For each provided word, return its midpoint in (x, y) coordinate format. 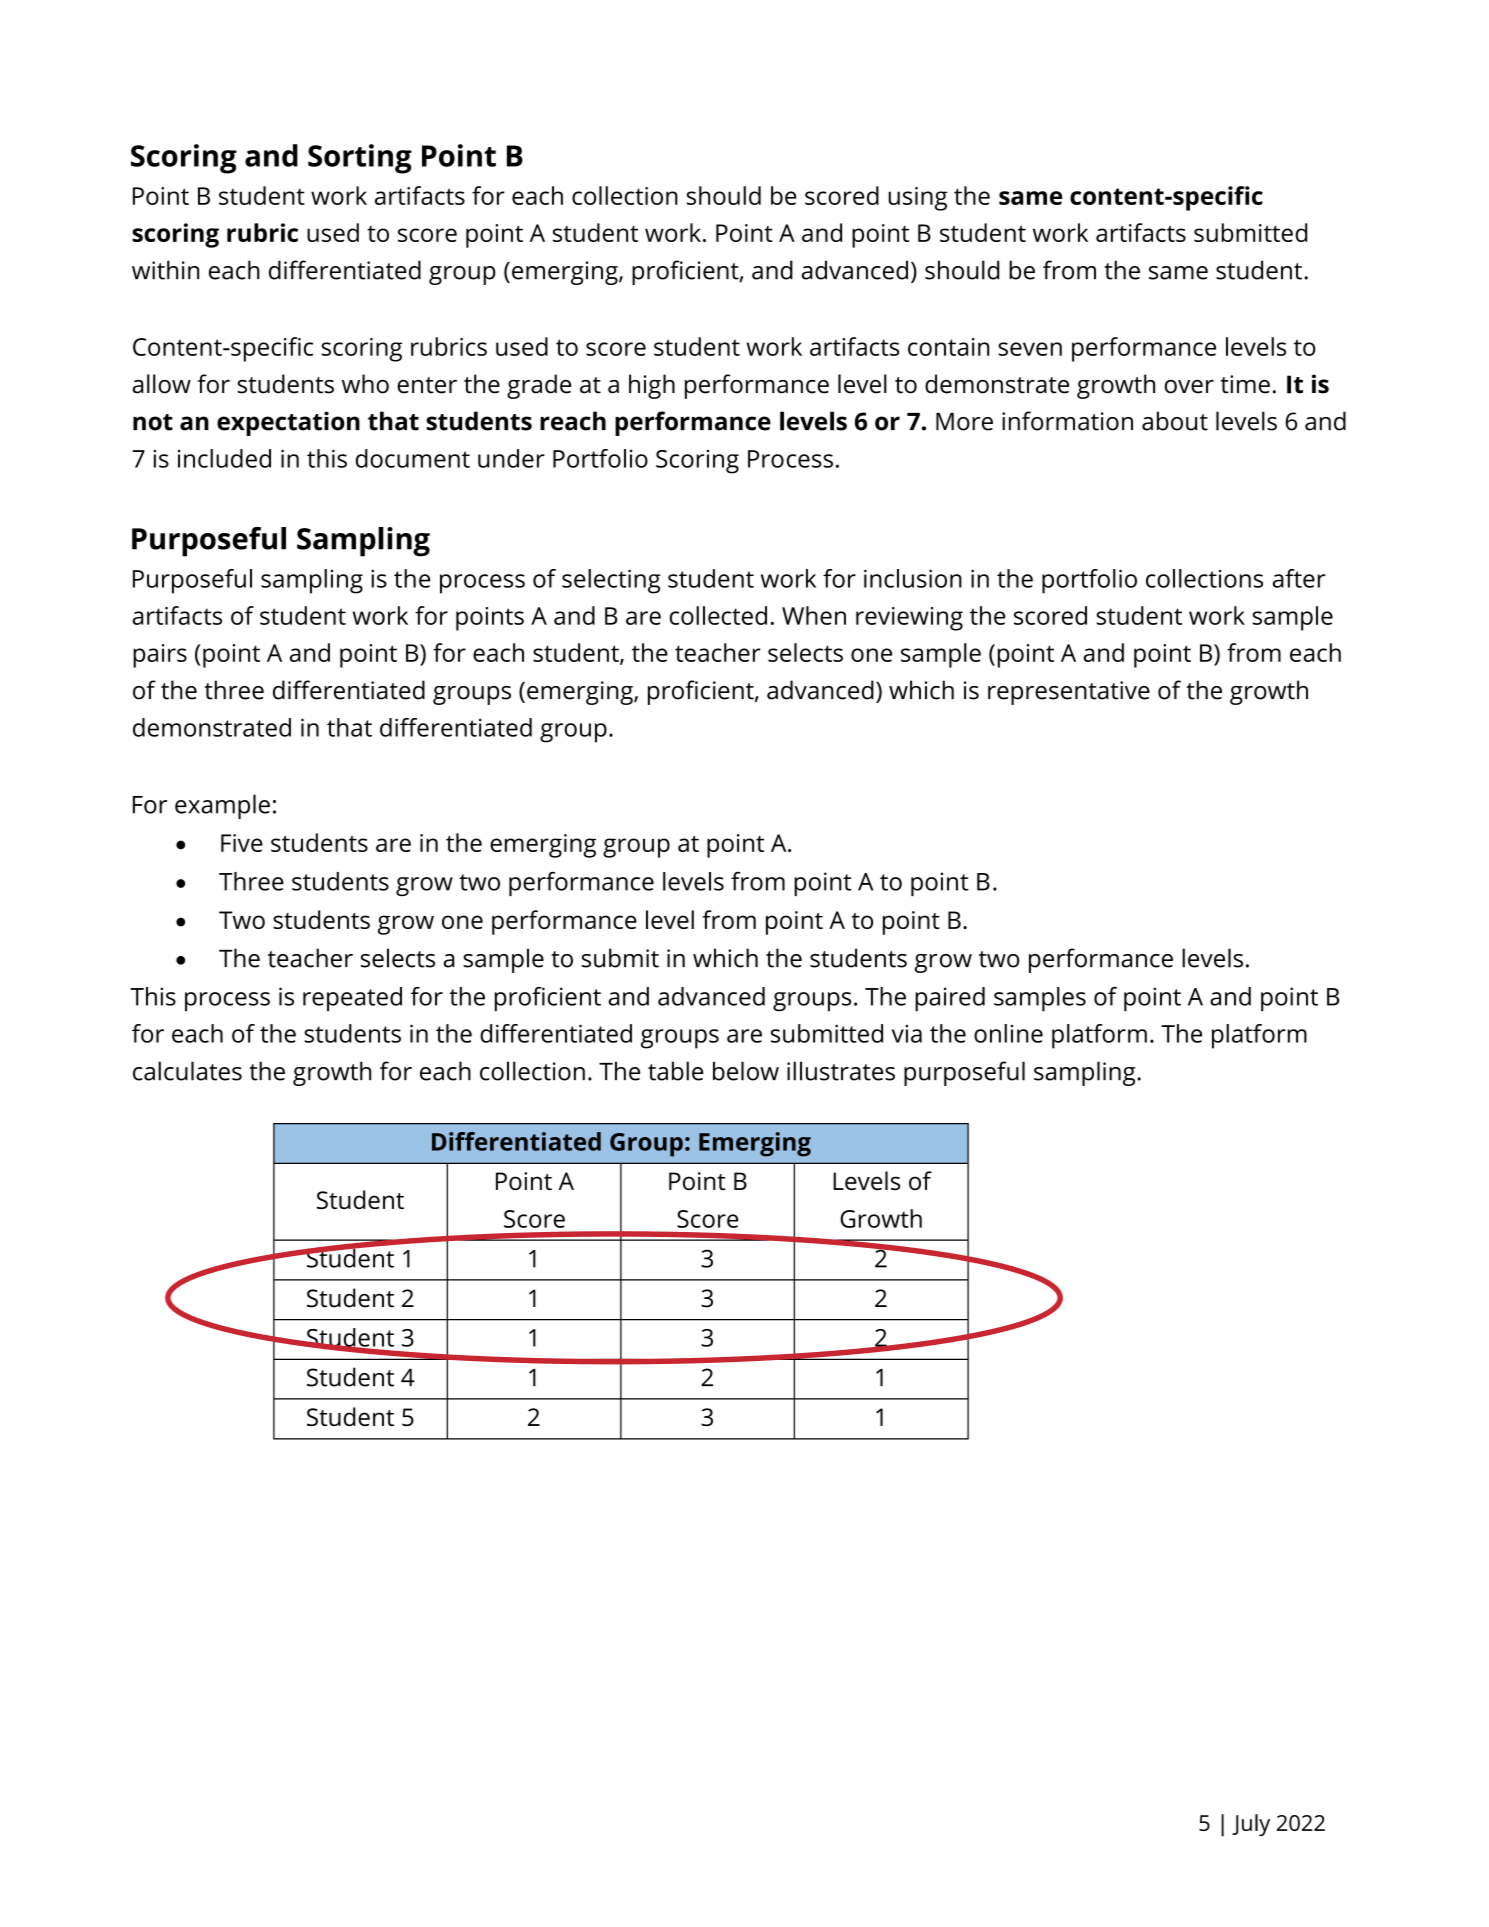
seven (1030, 349)
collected (718, 615)
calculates (187, 1071)
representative (1069, 693)
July (1251, 1825)
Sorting (360, 159)
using (917, 199)
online (1008, 1033)
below (746, 1071)
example (222, 806)
